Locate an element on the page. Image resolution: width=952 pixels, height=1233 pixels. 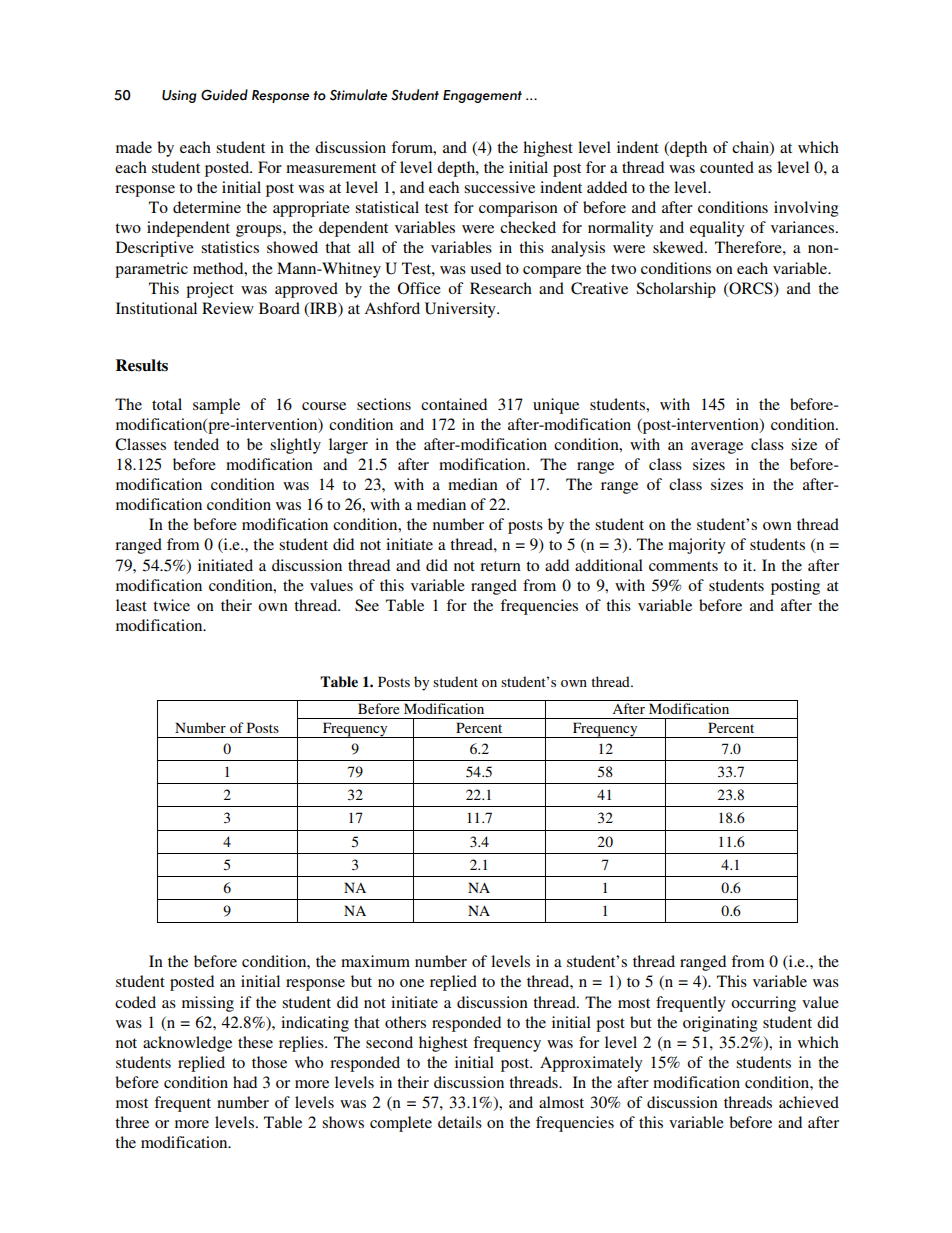
details is located at coordinates (460, 1122).
